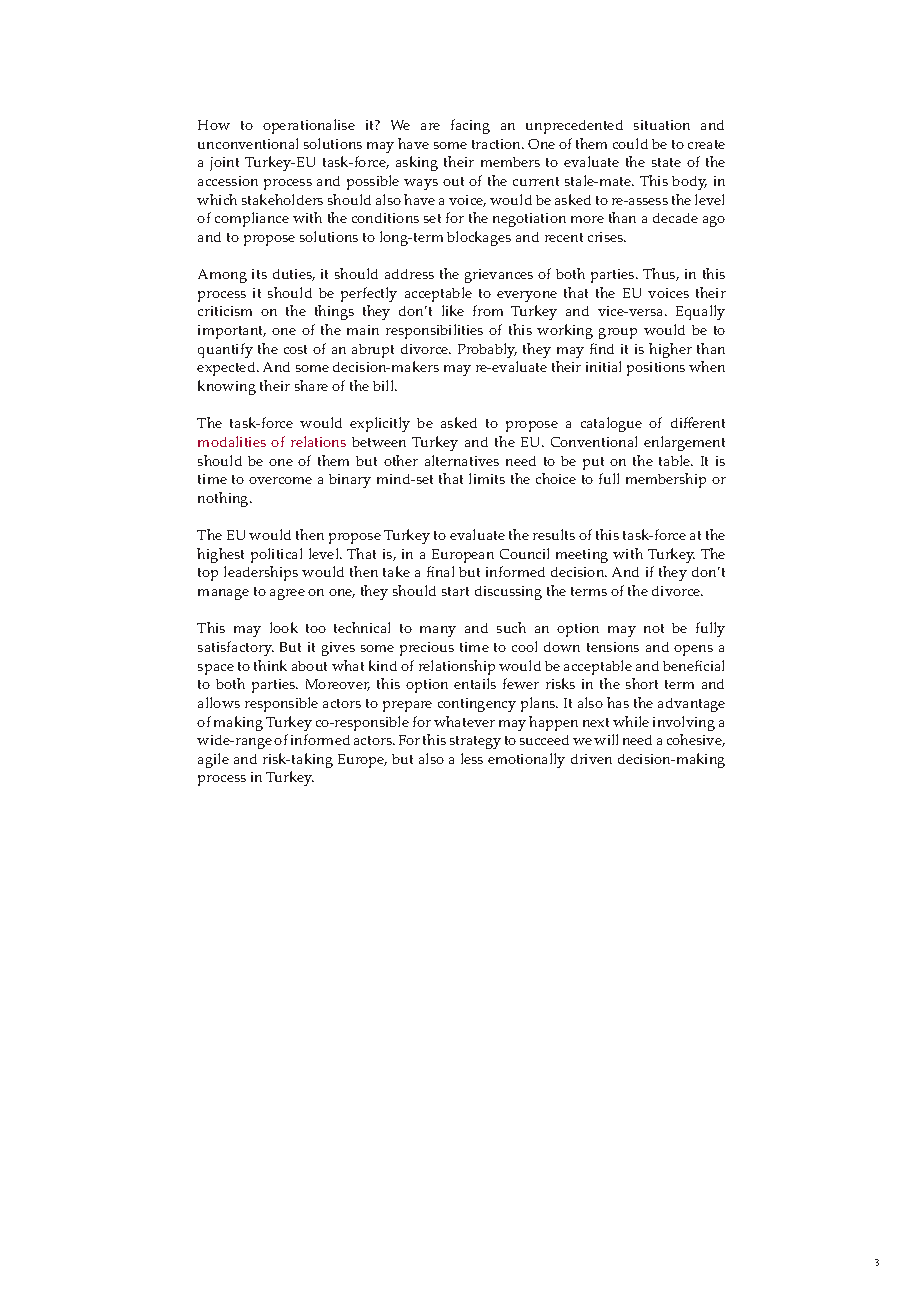  I want to click on agile, so click(213, 760).
